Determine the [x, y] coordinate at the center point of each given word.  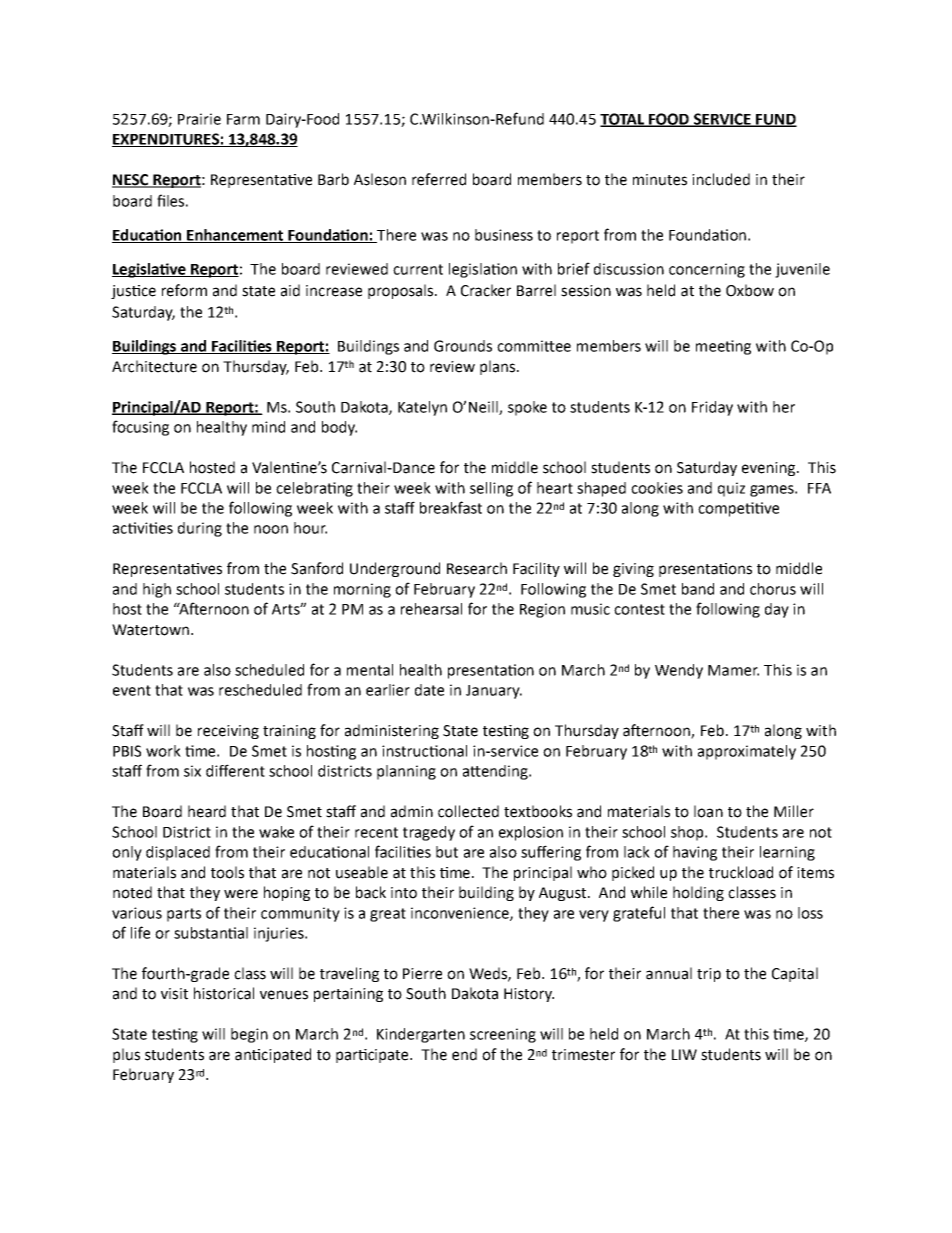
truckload [741, 872]
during [200, 529]
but [447, 852]
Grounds [463, 346]
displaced [178, 853]
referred [439, 179]
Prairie [199, 119]
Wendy [679, 671]
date [429, 690]
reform [184, 290]
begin [249, 1035]
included [721, 179]
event [132, 690]
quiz [731, 489]
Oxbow [750, 290]
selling [491, 489]
